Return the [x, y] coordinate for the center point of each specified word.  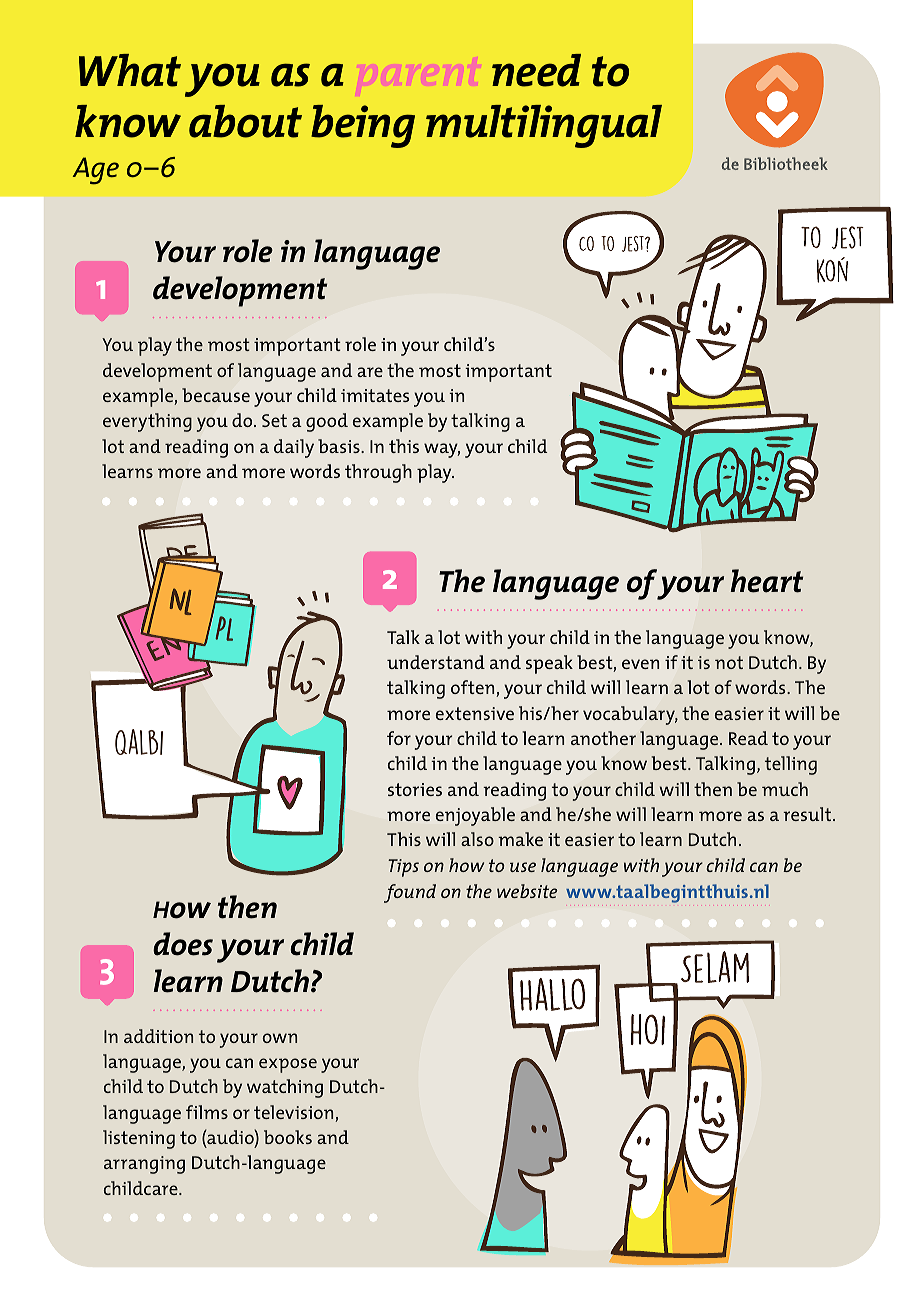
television [293, 1112]
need [536, 70]
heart [767, 581]
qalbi [139, 742]
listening [139, 1139]
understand [436, 662]
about [245, 121]
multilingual [544, 126]
